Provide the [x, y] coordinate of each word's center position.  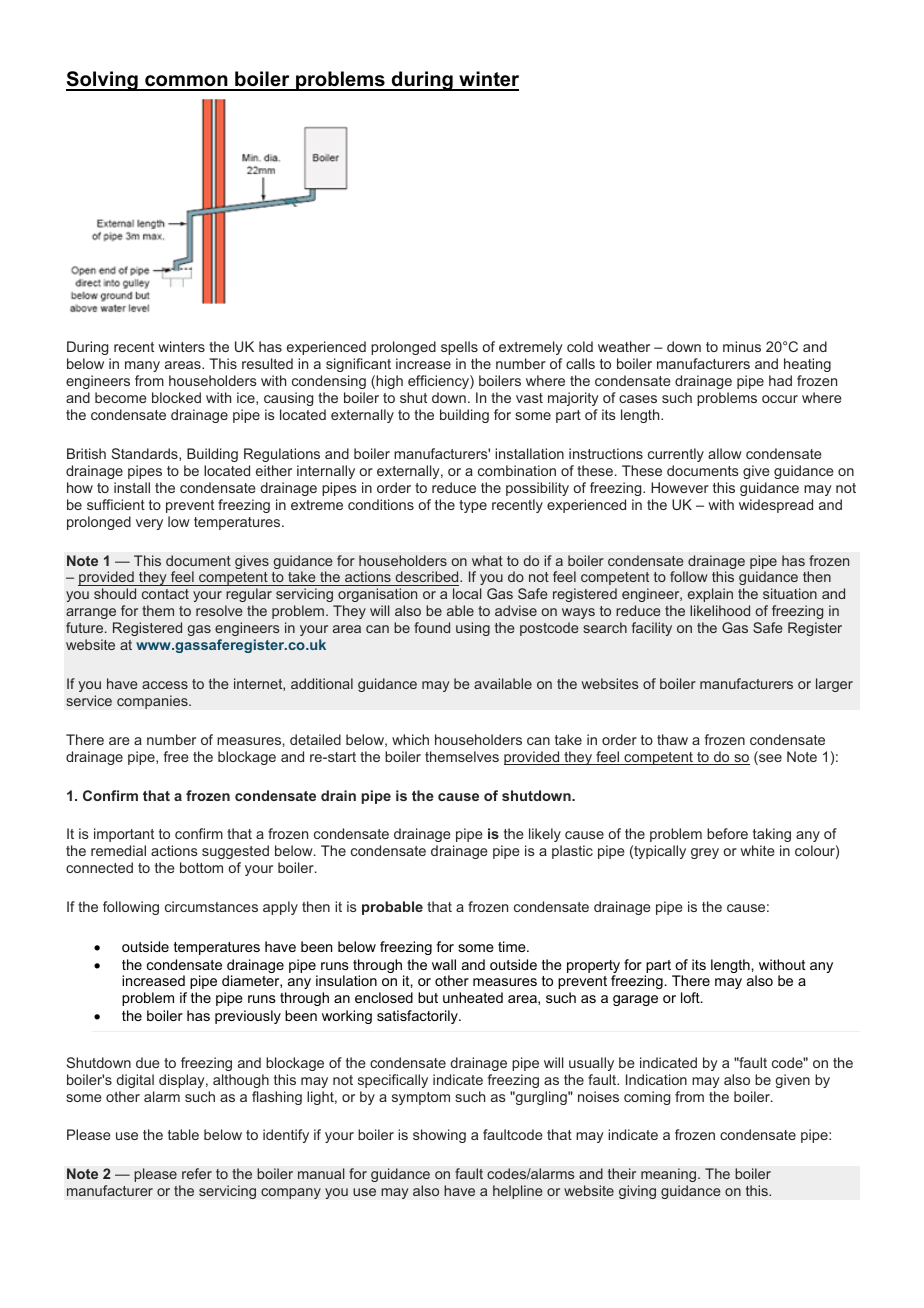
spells [459, 348]
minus [742, 346]
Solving [103, 81]
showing [439, 1136]
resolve [219, 610]
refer [197, 1173]
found [432, 627]
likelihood [720, 610]
